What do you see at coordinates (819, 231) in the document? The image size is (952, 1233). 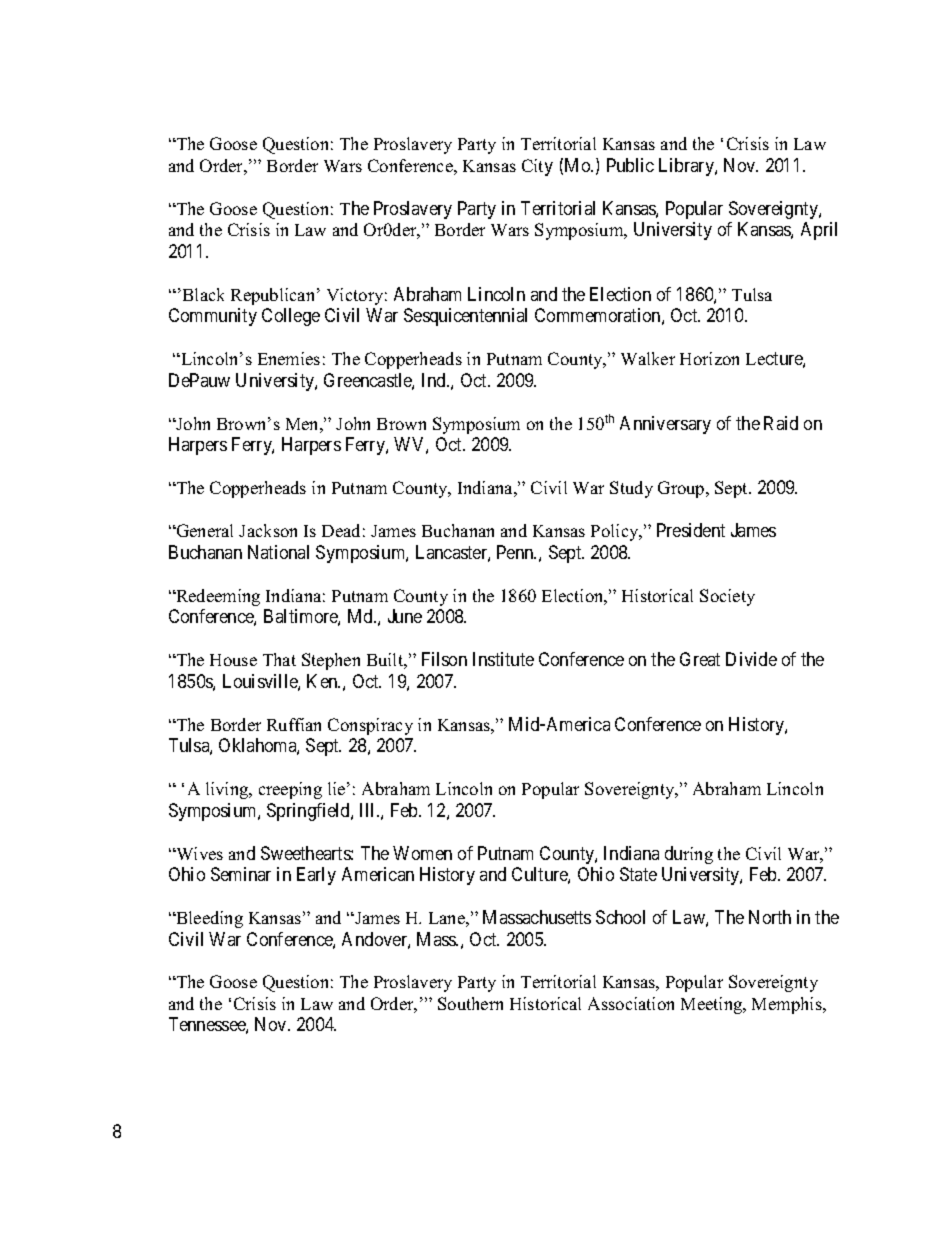 I see `April` at bounding box center [819, 231].
